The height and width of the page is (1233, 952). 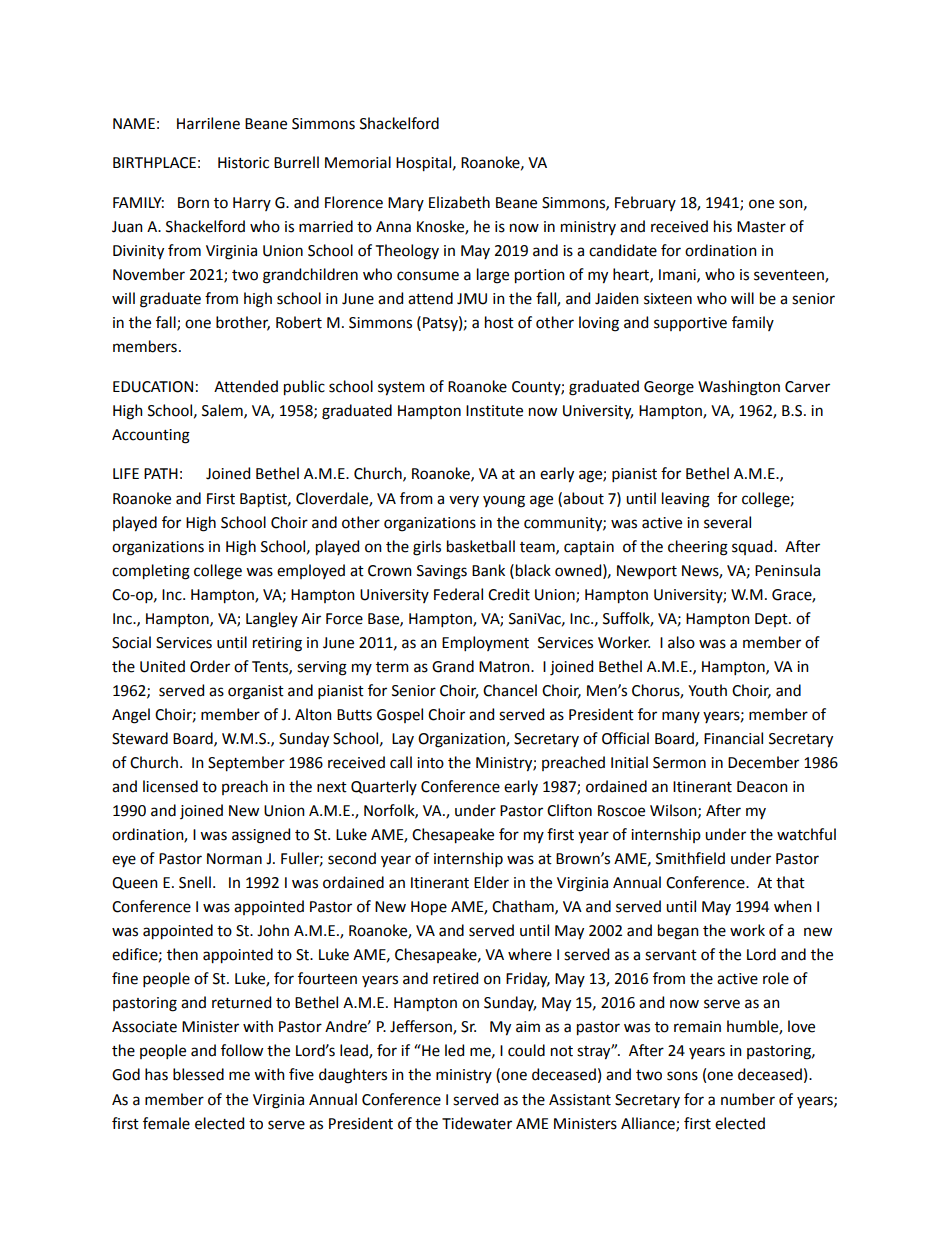 I want to click on licensed, so click(x=170, y=786).
